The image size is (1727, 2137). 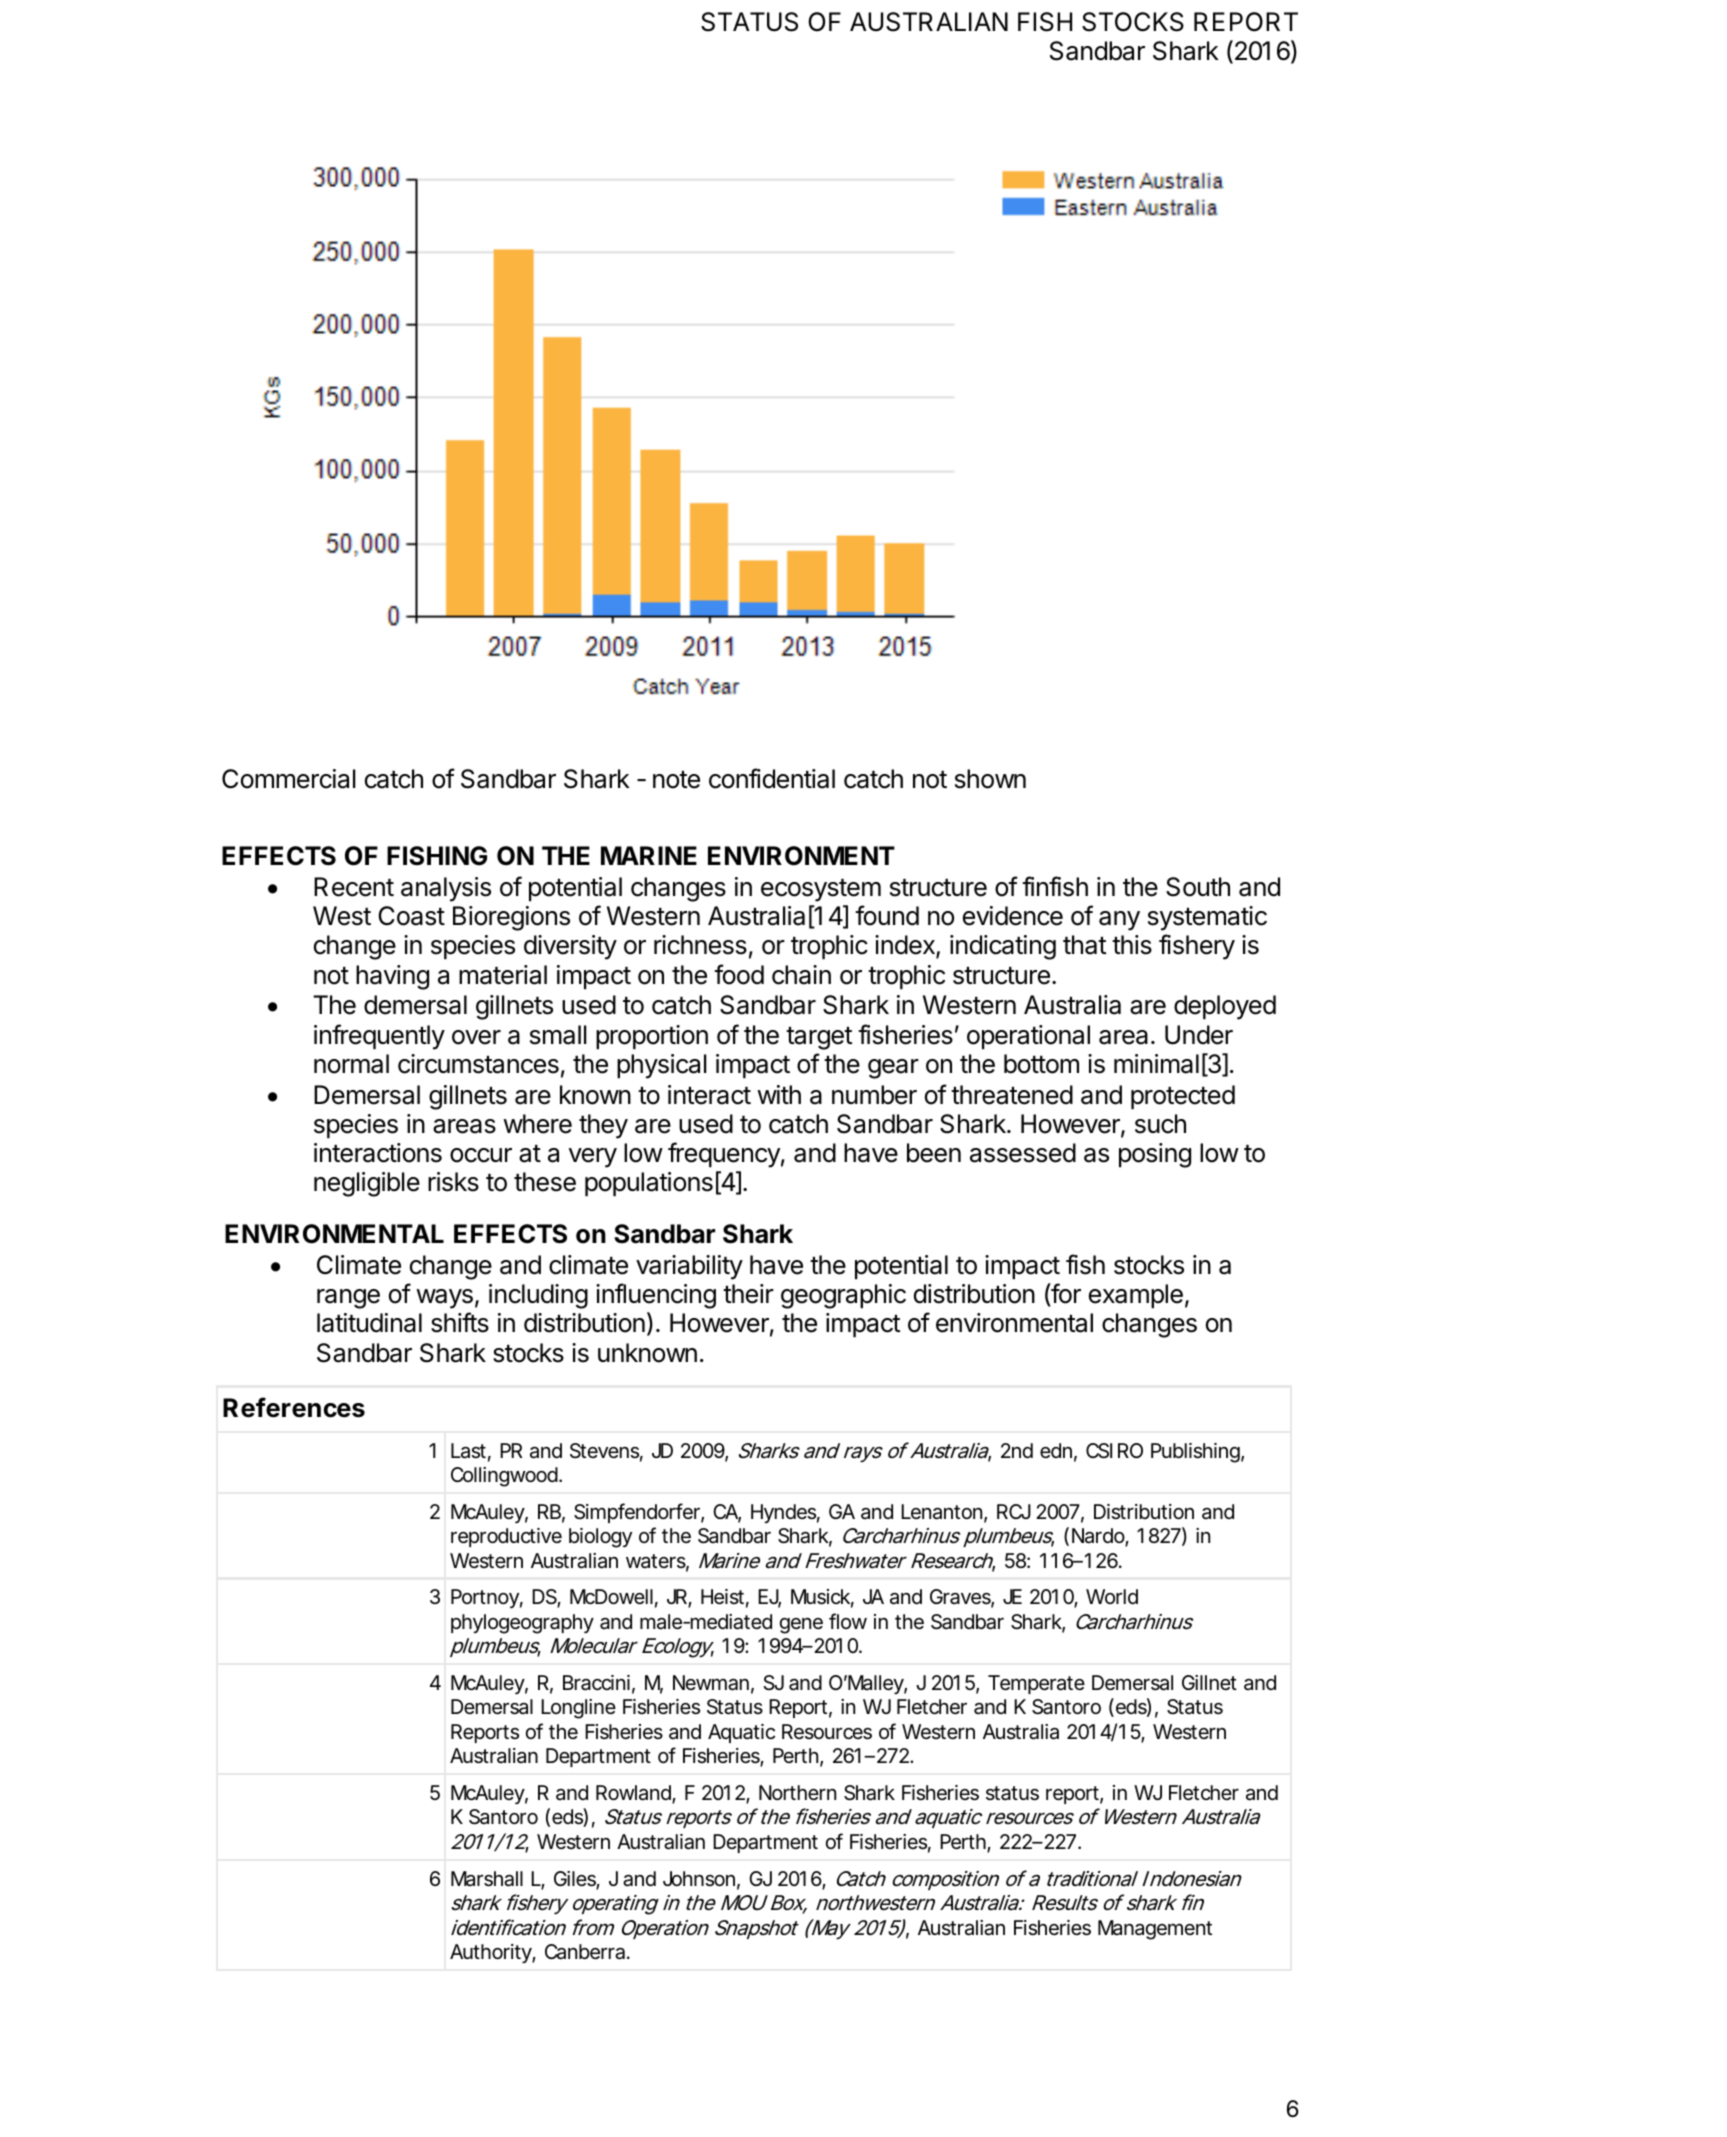 What do you see at coordinates (699, 1879) in the image?
I see `Johnson` at bounding box center [699, 1879].
